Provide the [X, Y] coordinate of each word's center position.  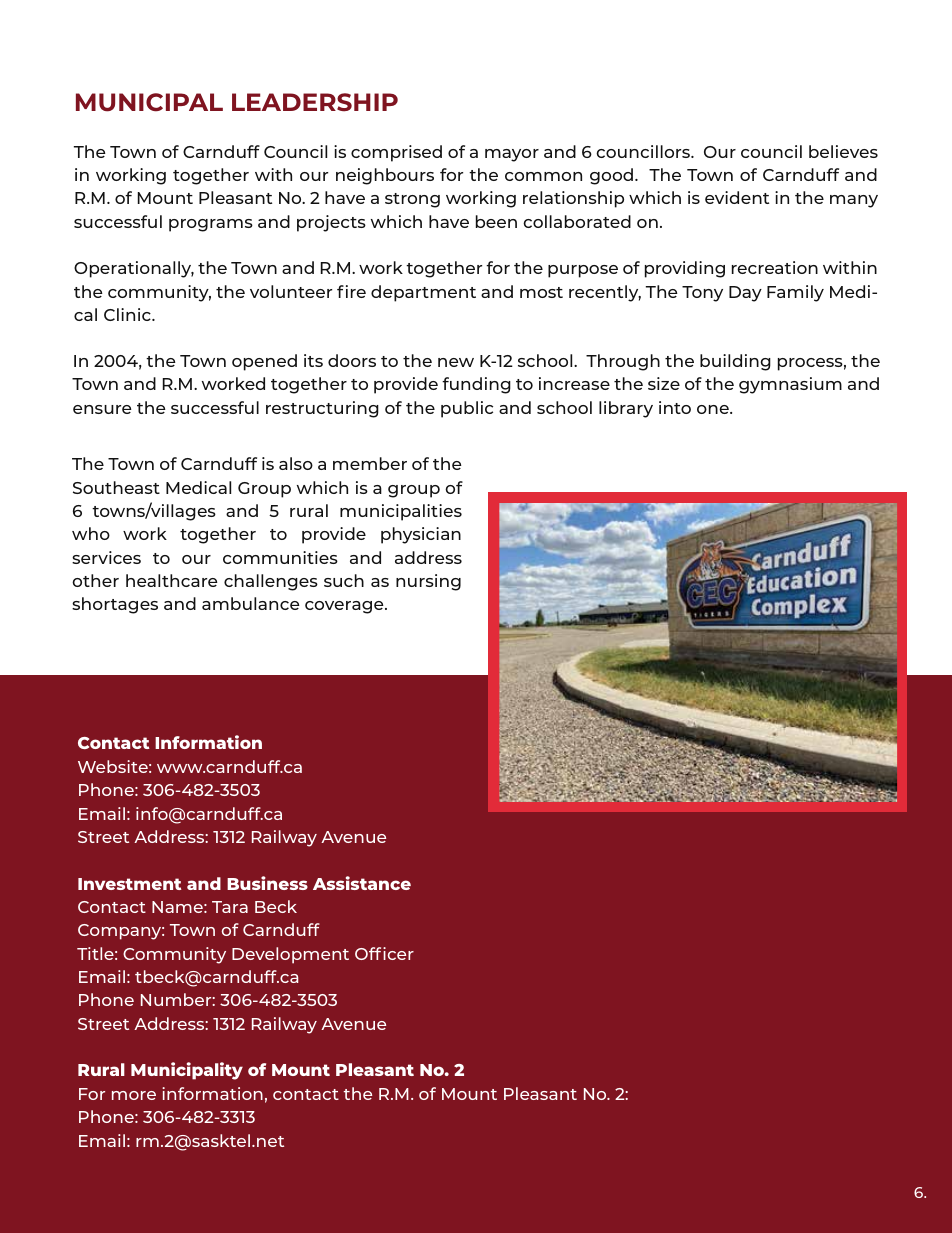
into [675, 407]
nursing [428, 582]
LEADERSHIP [315, 102]
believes [843, 151]
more [134, 1095]
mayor [512, 155]
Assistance [362, 883]
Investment [129, 884]
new [456, 362]
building [735, 362]
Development [290, 955]
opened [264, 362]
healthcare [172, 580]
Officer [384, 953]
